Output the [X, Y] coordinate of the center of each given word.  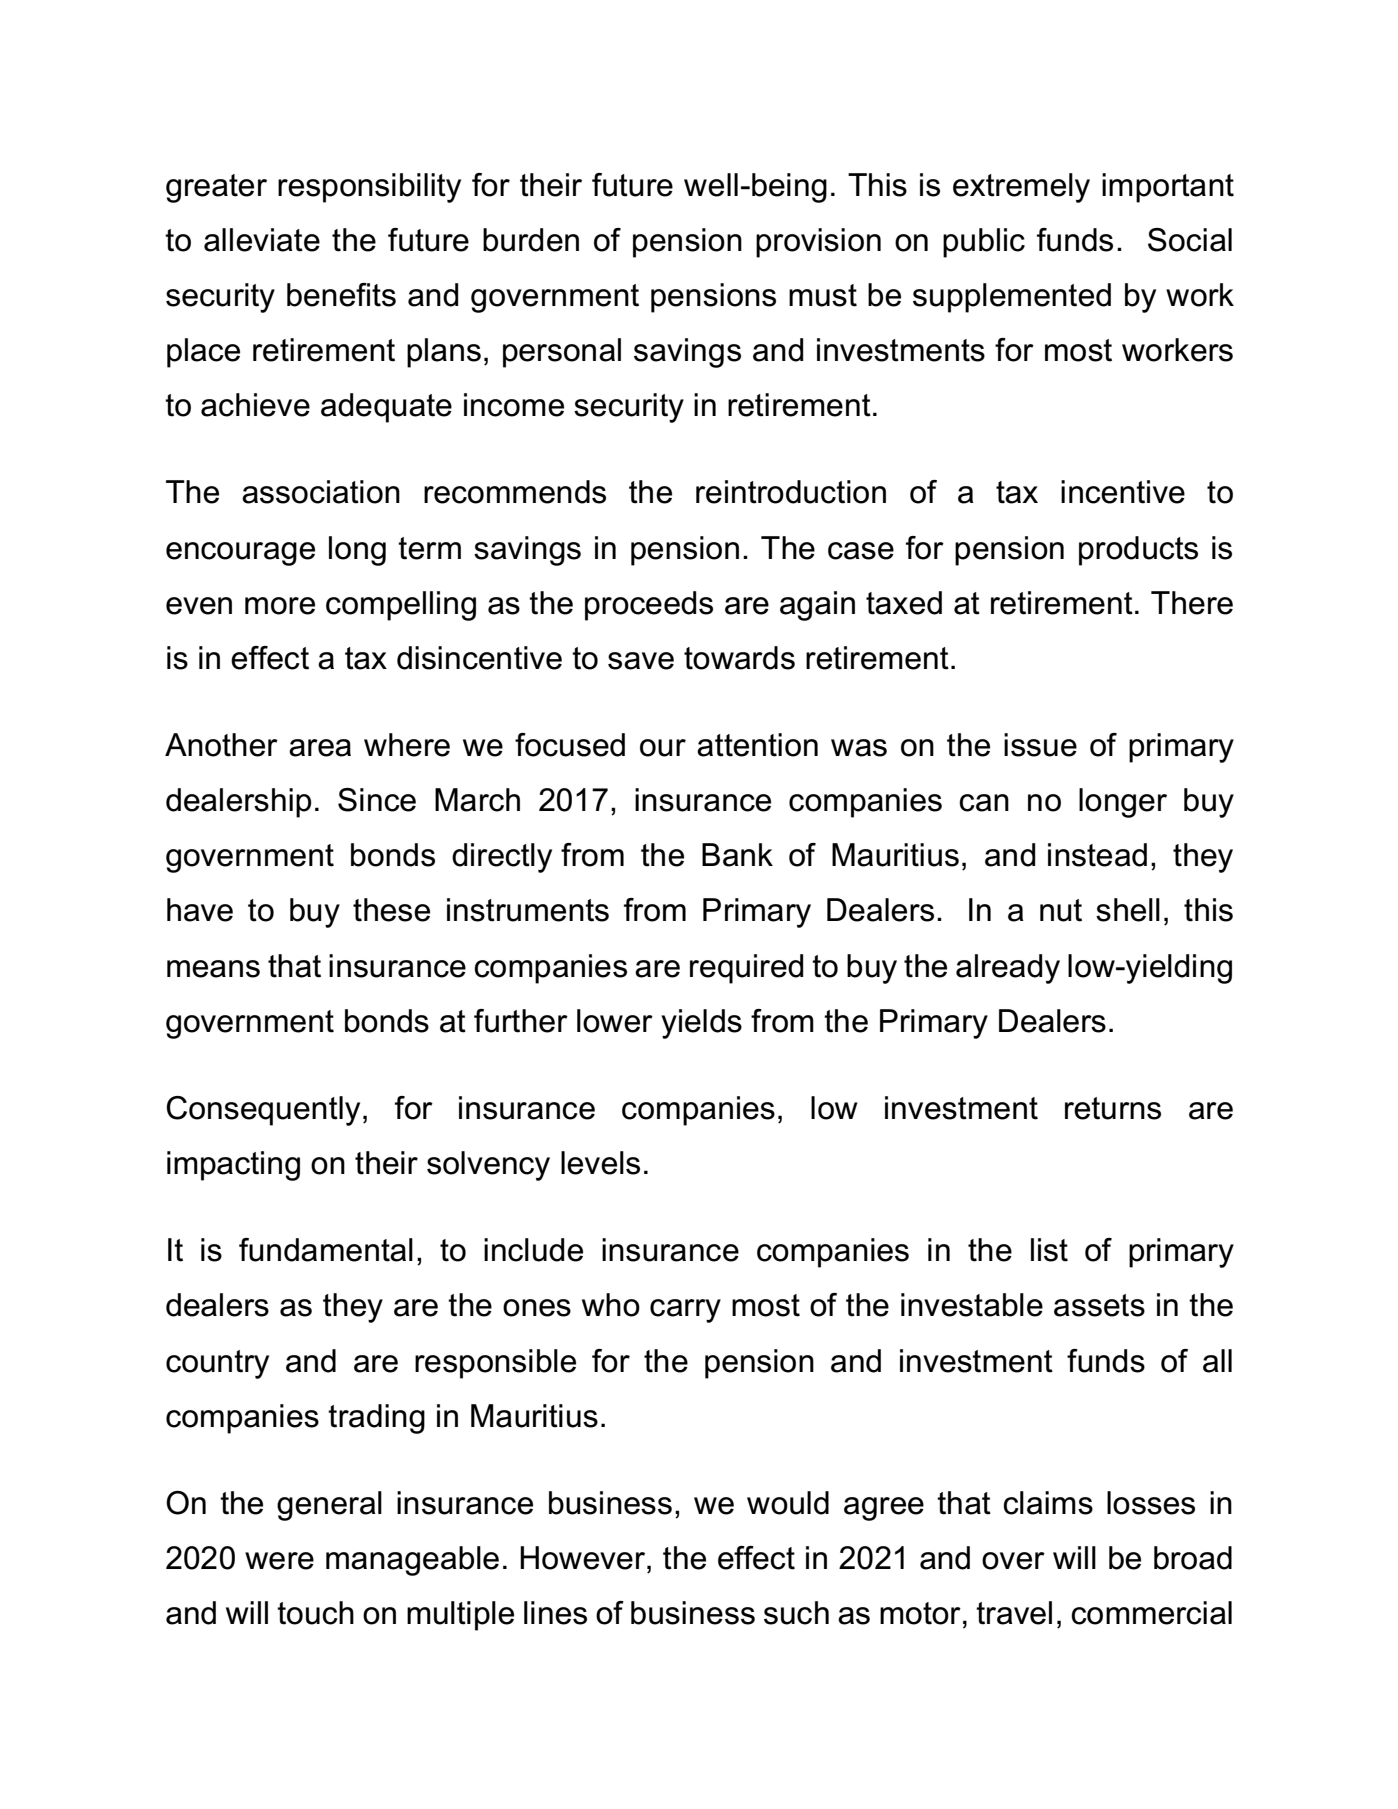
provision [818, 243]
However [584, 1558]
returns [1113, 1108]
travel [1014, 1613]
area [320, 748]
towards [739, 658]
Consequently [263, 1111]
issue [1040, 745]
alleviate [262, 240]
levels [600, 1163]
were [279, 1561]
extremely [1021, 188]
